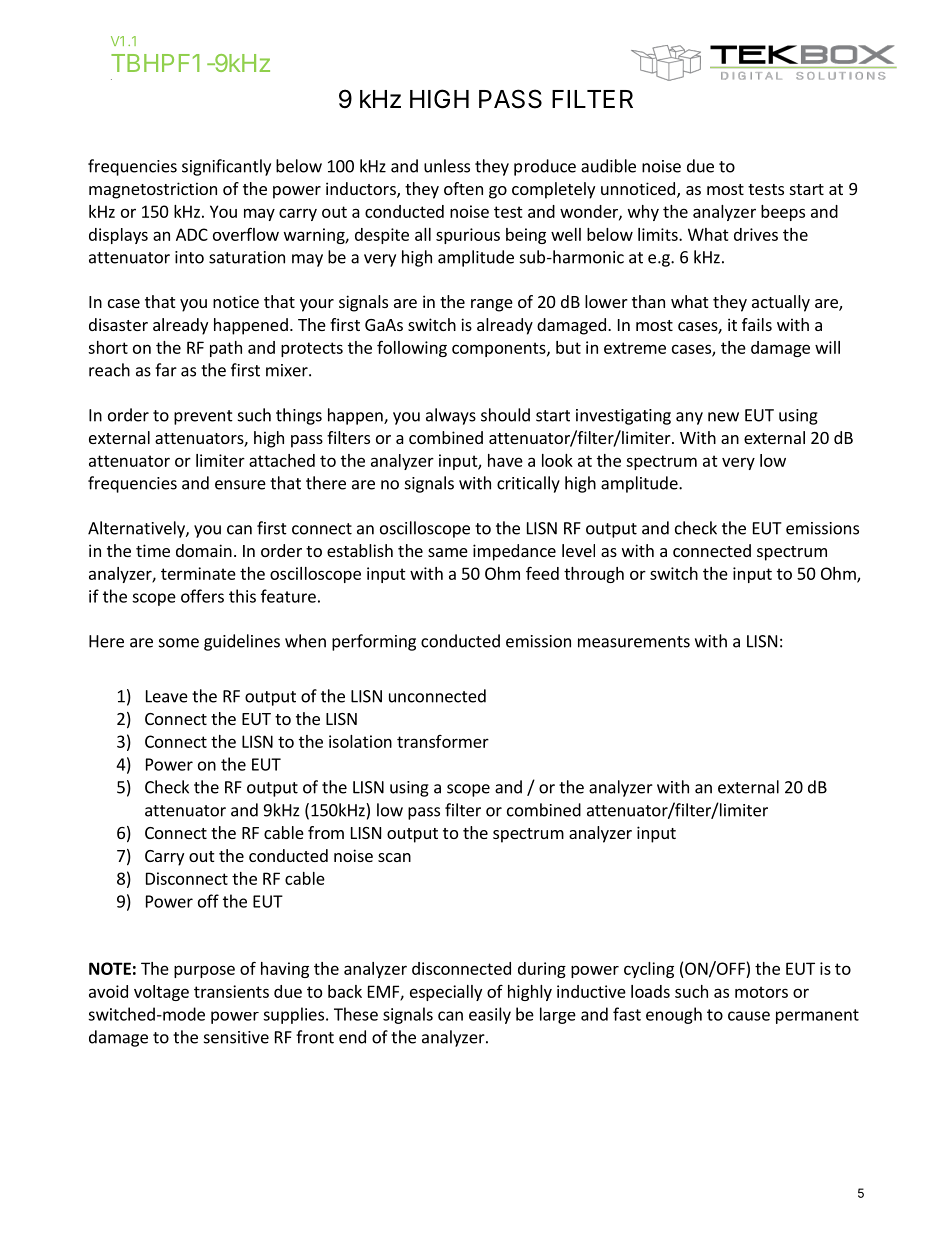 The image size is (952, 1233). Describe the element at coordinates (490, 1015) in the screenshot. I see `easily` at that location.
